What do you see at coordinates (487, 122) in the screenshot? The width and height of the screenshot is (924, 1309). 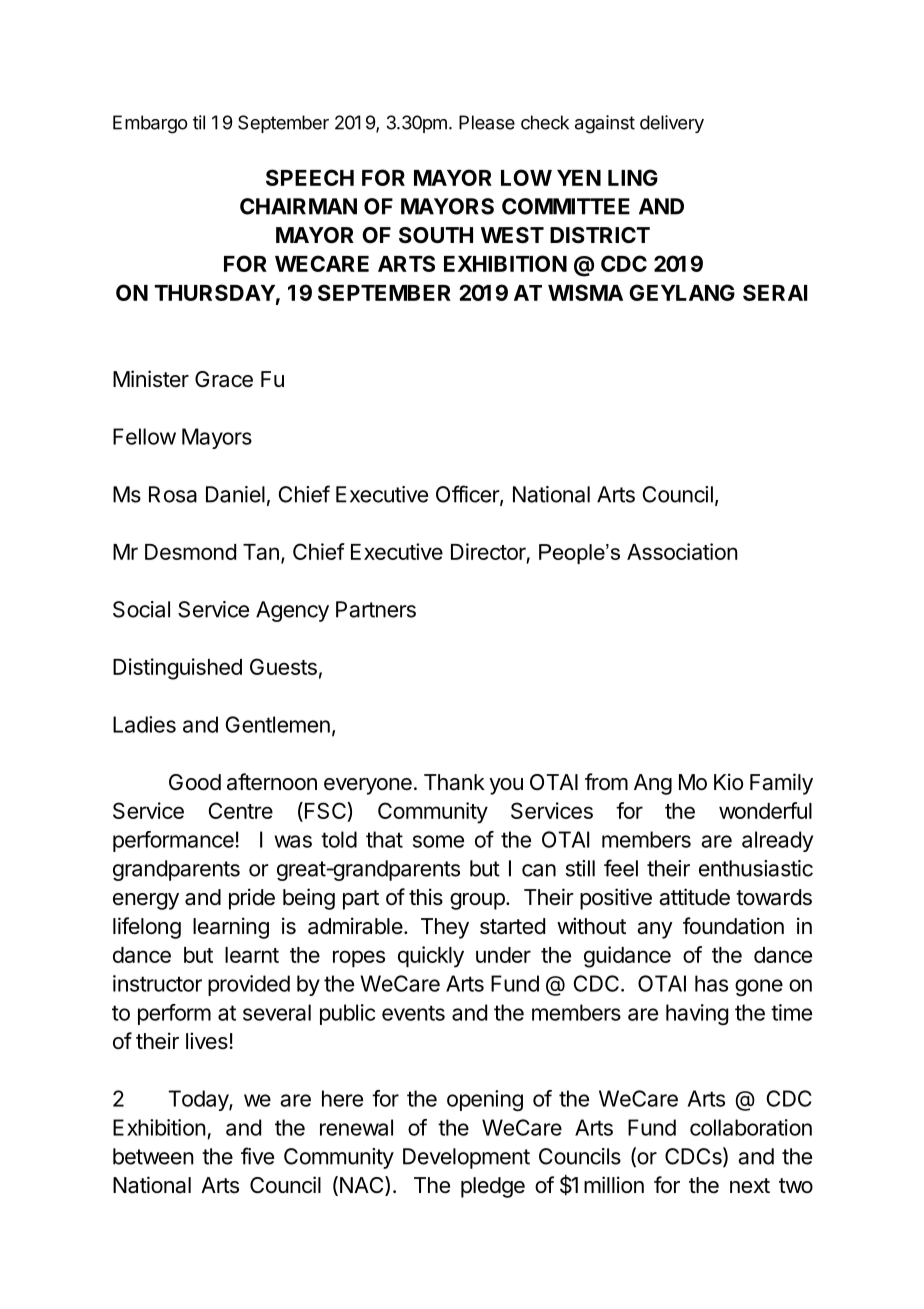 I see `Please` at bounding box center [487, 122].
